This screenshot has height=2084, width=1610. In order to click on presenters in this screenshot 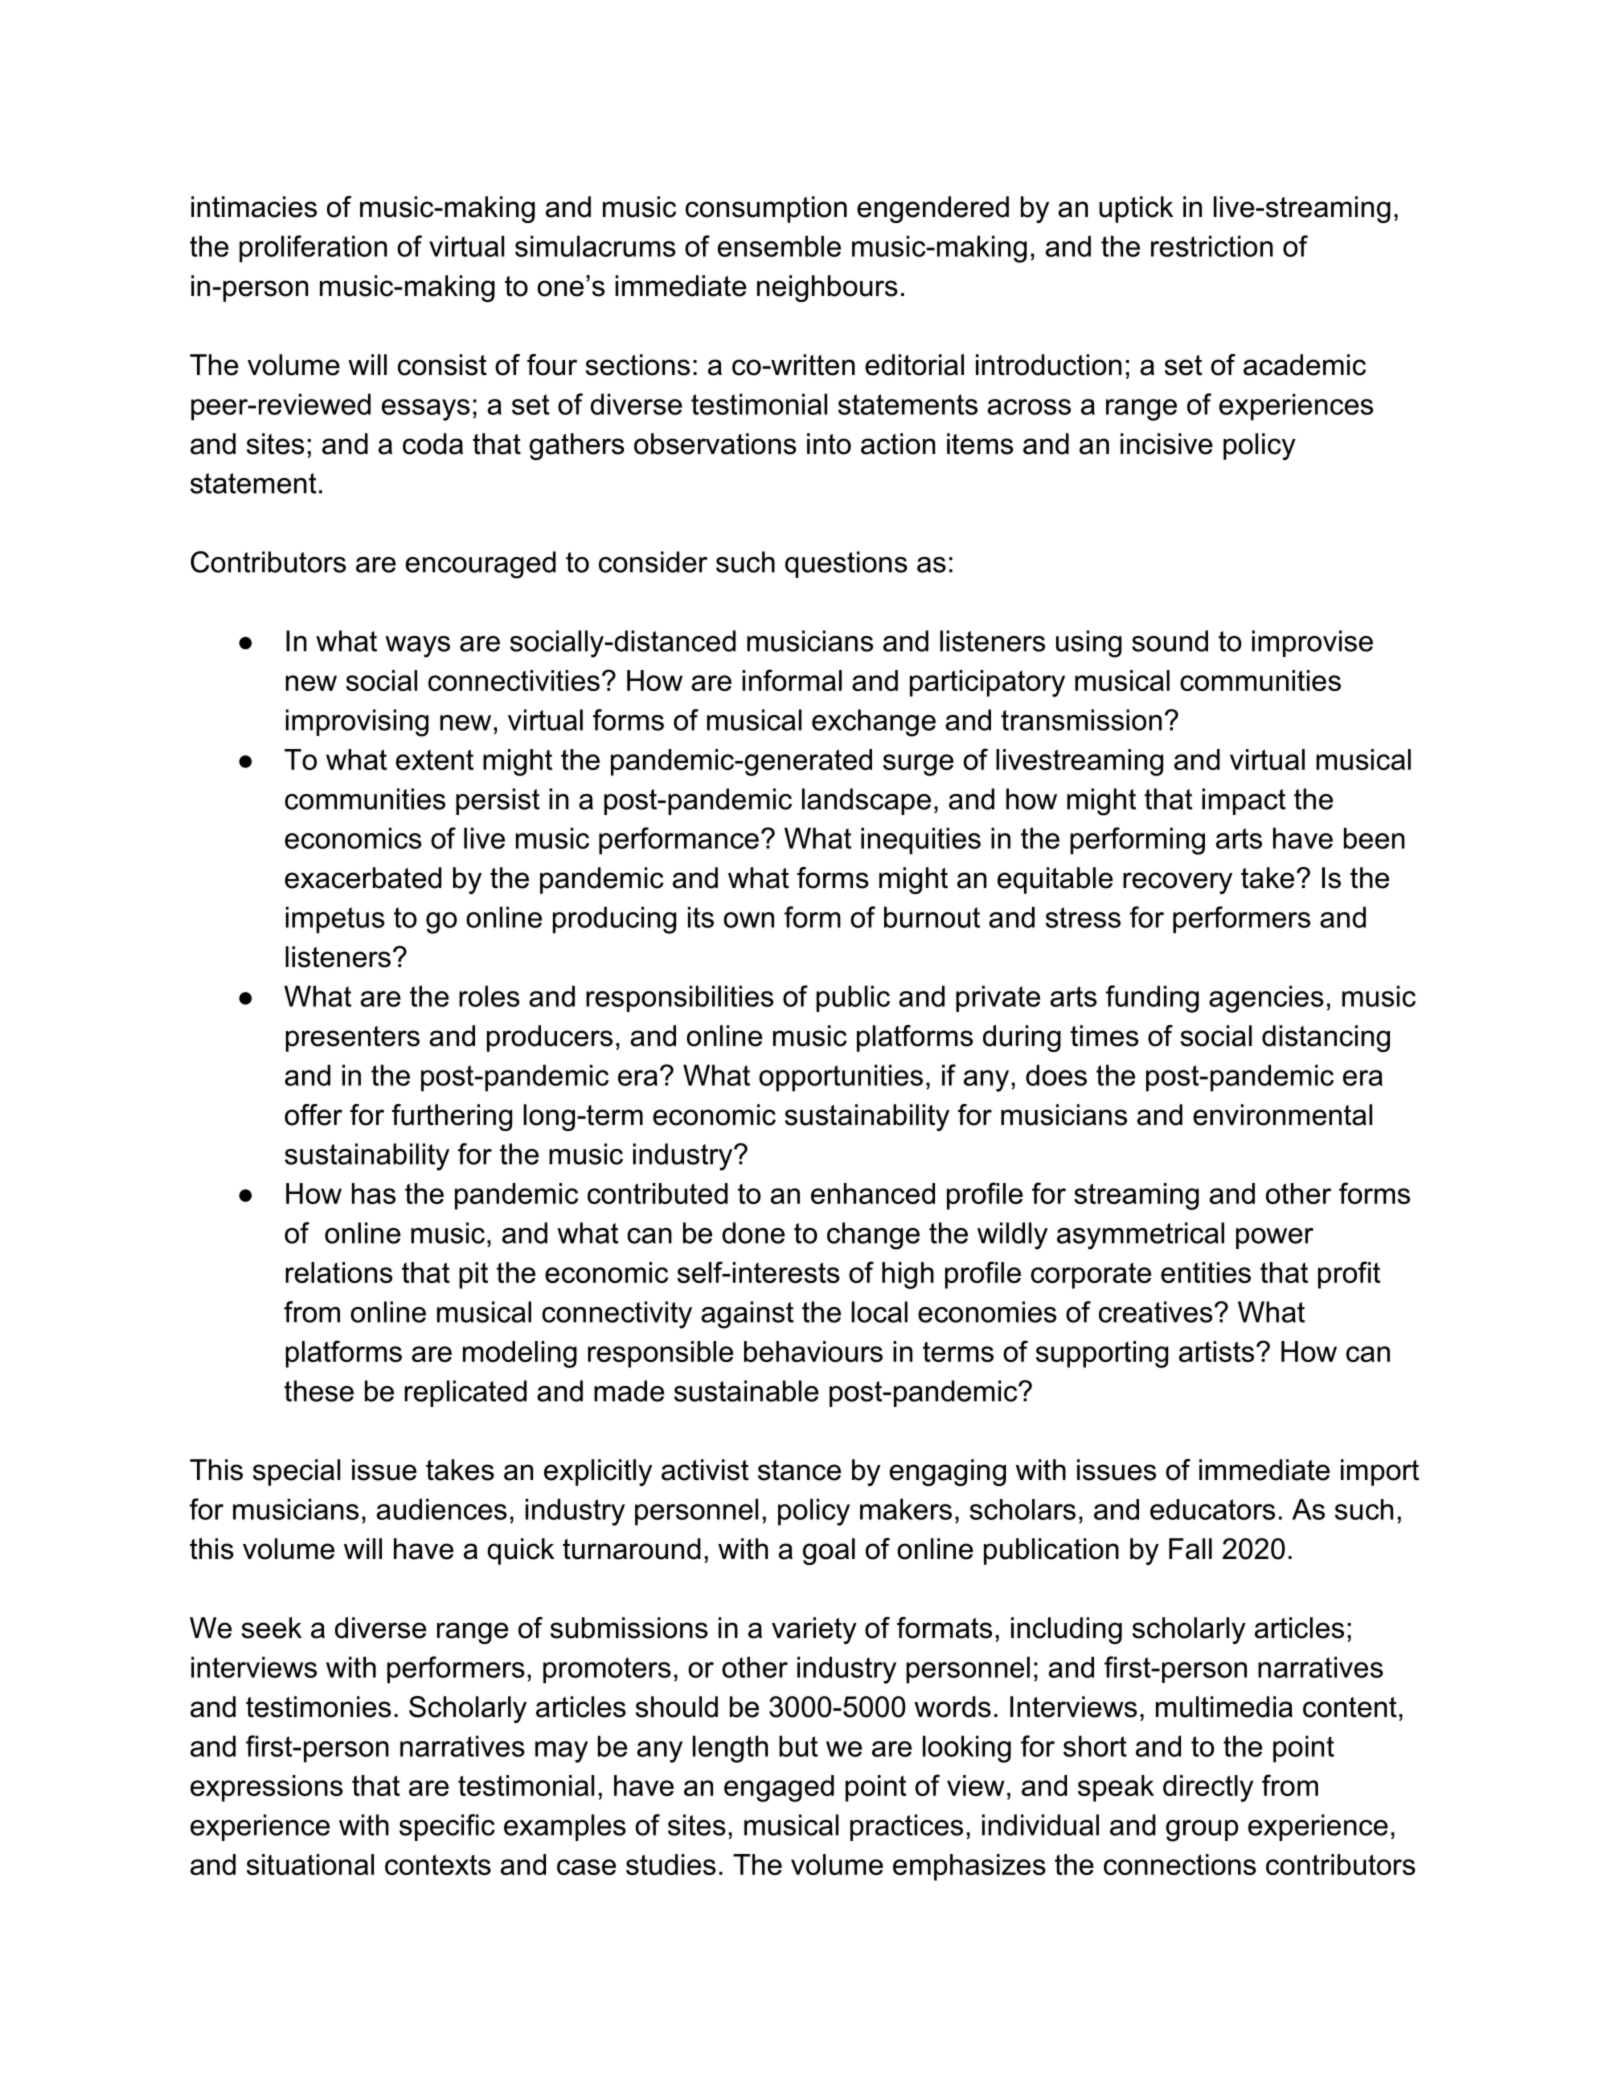, I will do `click(353, 1039)`.
